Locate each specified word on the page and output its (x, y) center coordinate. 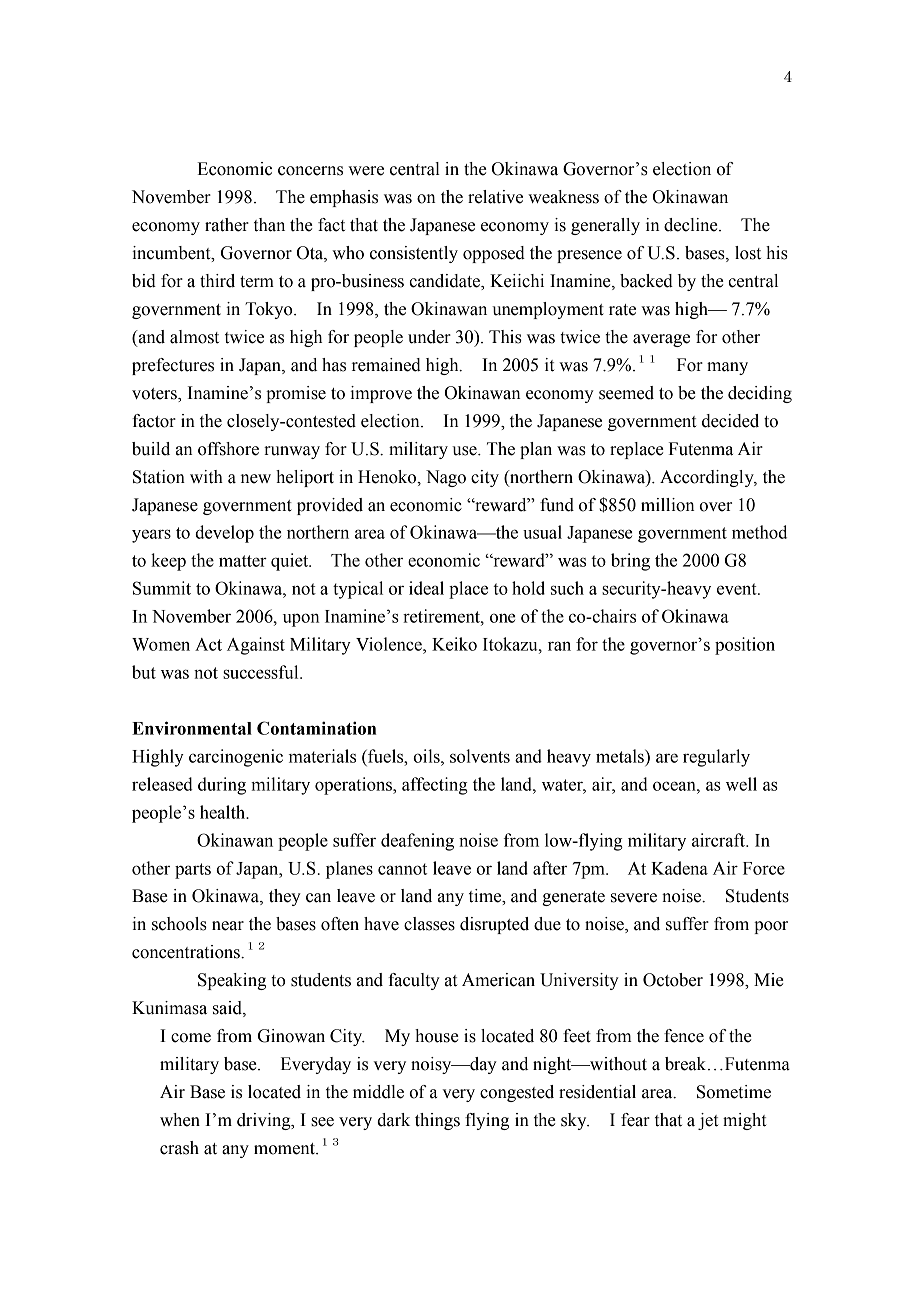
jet (708, 1121)
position (745, 646)
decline (692, 225)
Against (256, 646)
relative (495, 197)
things (437, 1121)
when (180, 1120)
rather (227, 225)
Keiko (454, 644)
